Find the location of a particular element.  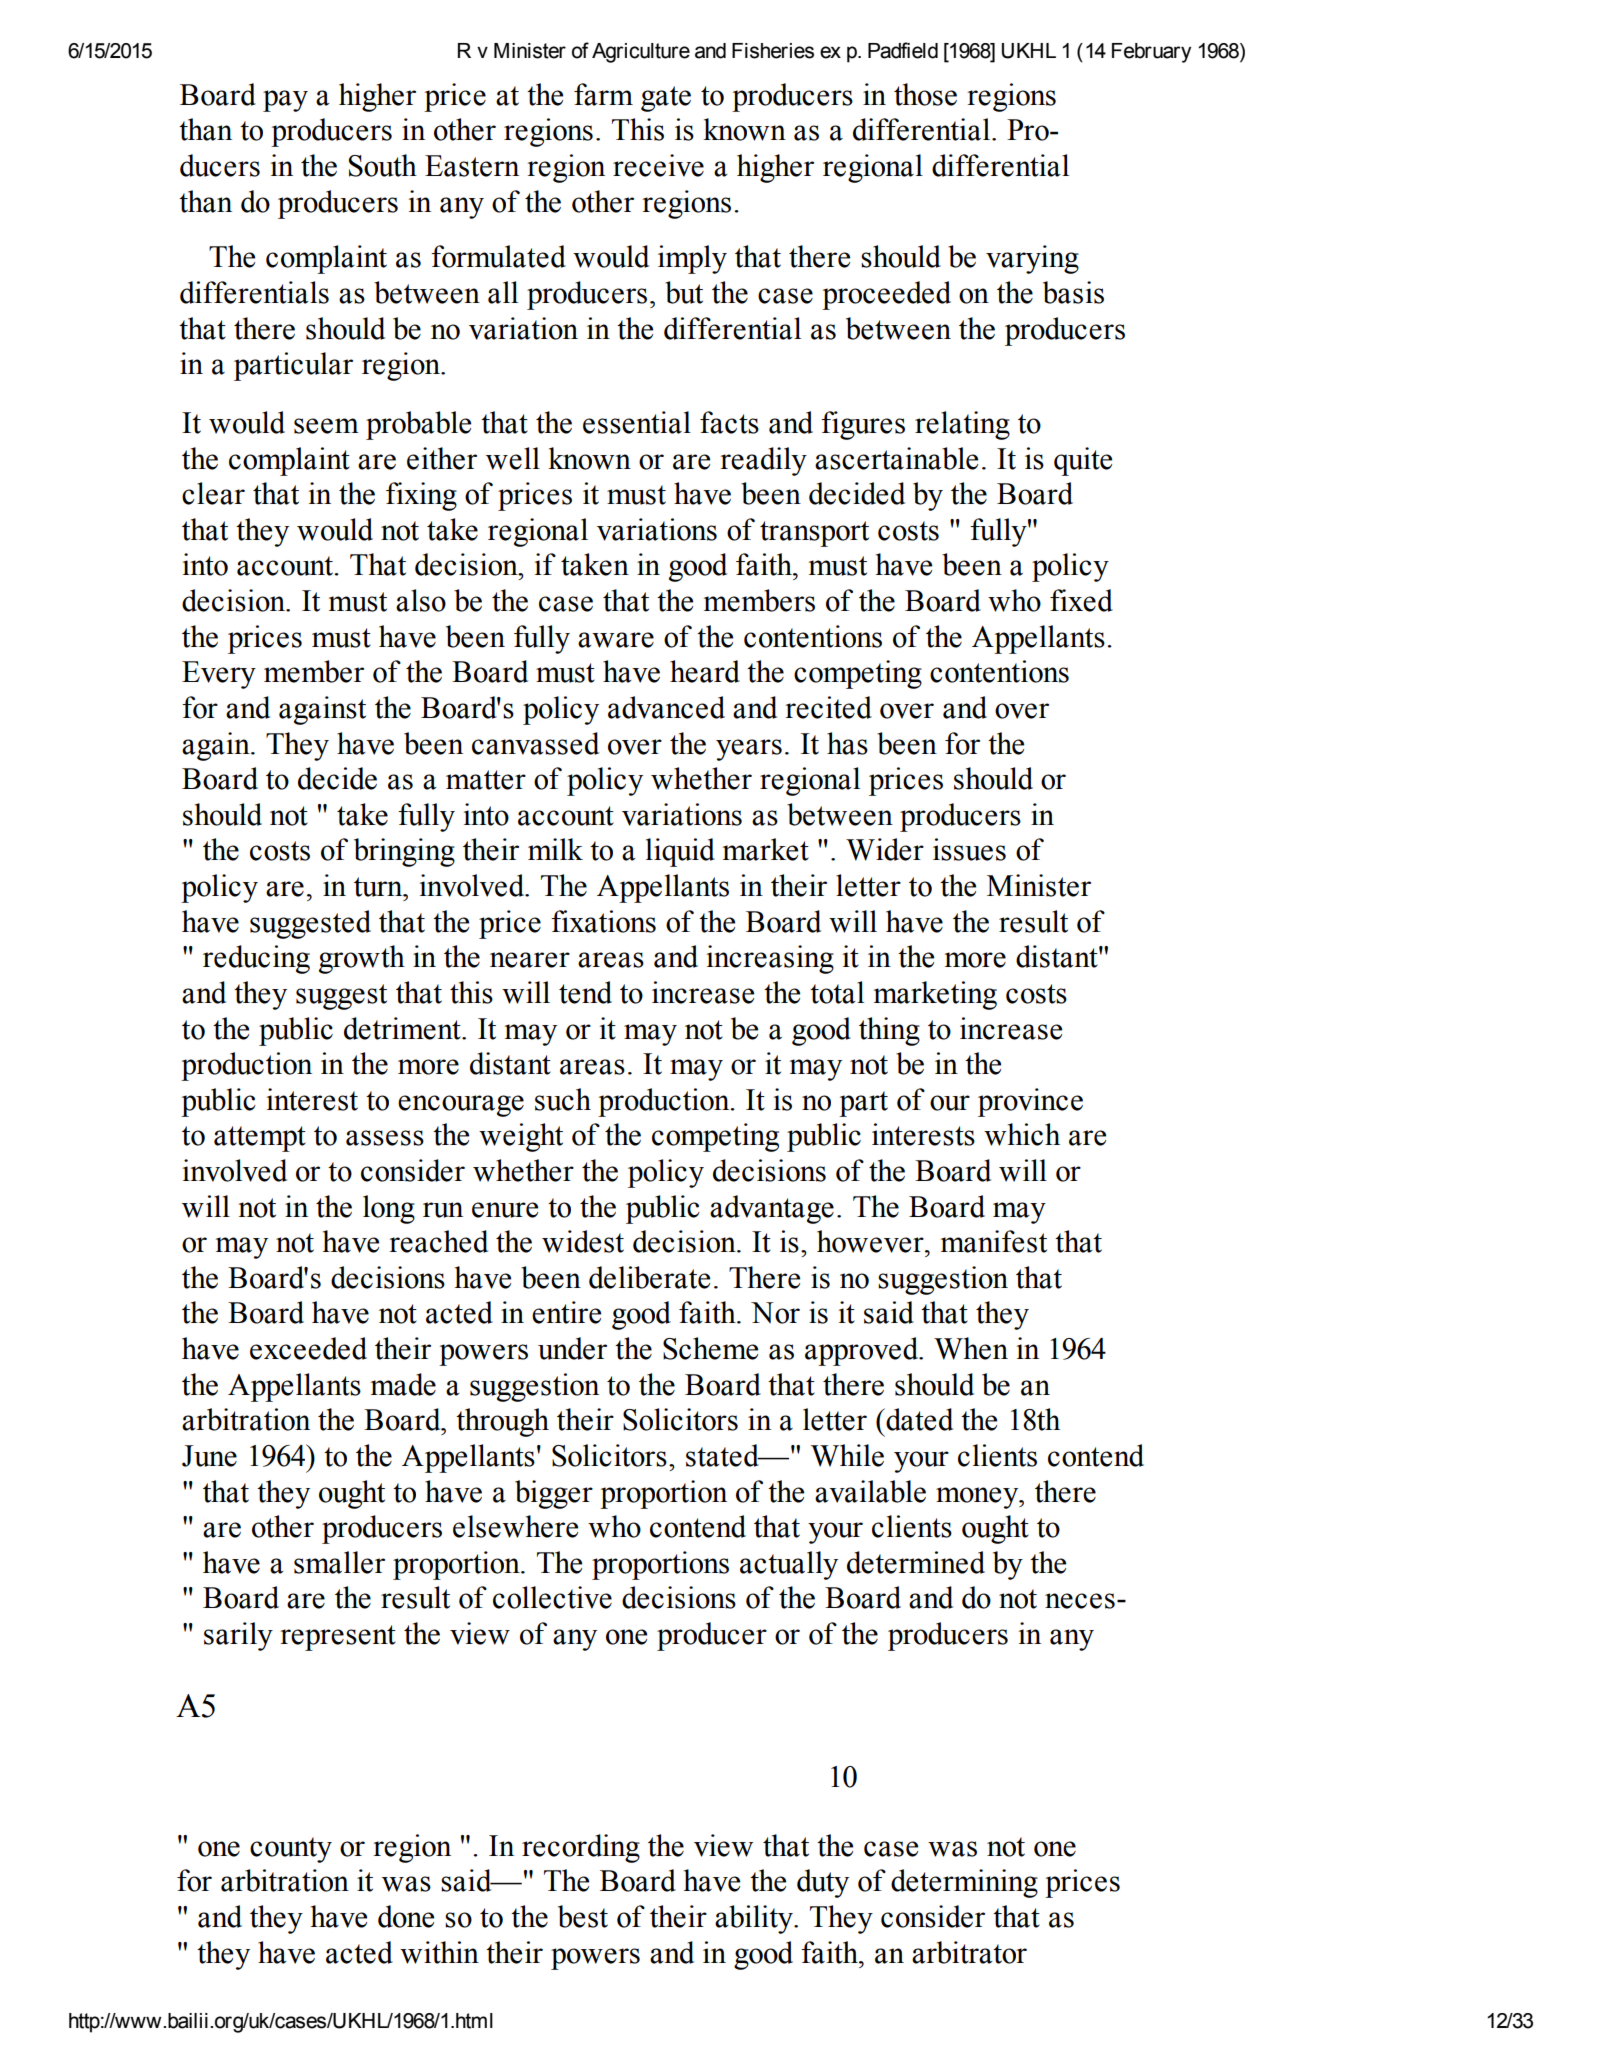

county is located at coordinates (291, 1850).
